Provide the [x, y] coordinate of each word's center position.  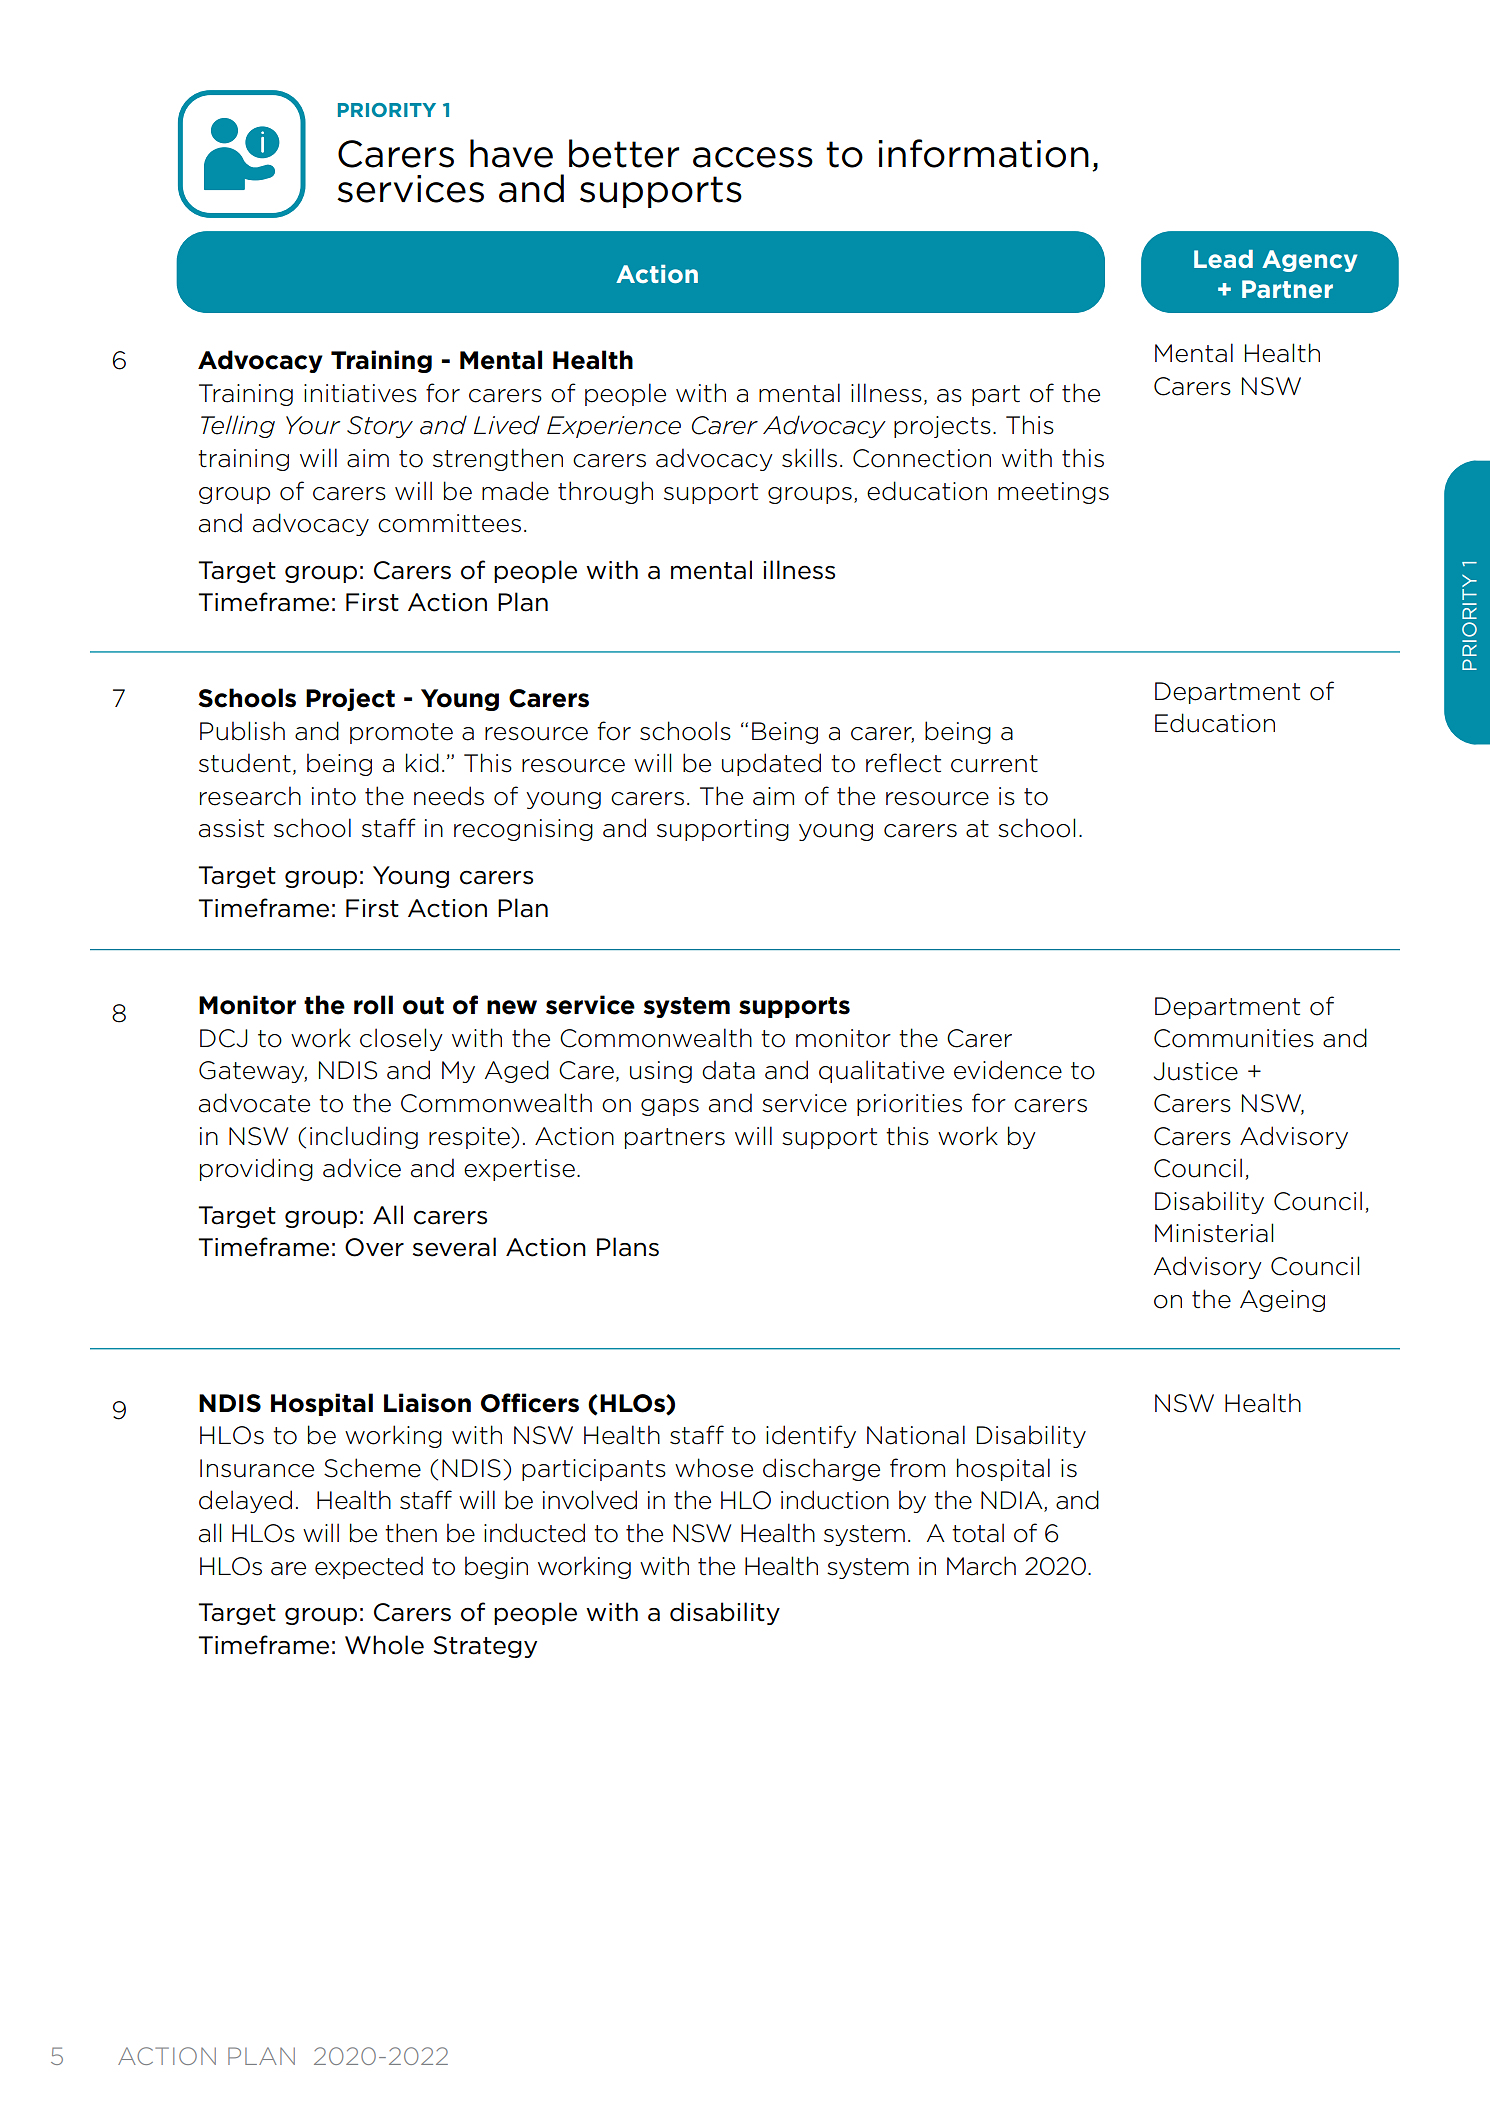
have [511, 153]
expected [369, 1567]
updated [771, 764]
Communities [1234, 1038]
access [753, 157]
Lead [1223, 259]
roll [373, 1005]
